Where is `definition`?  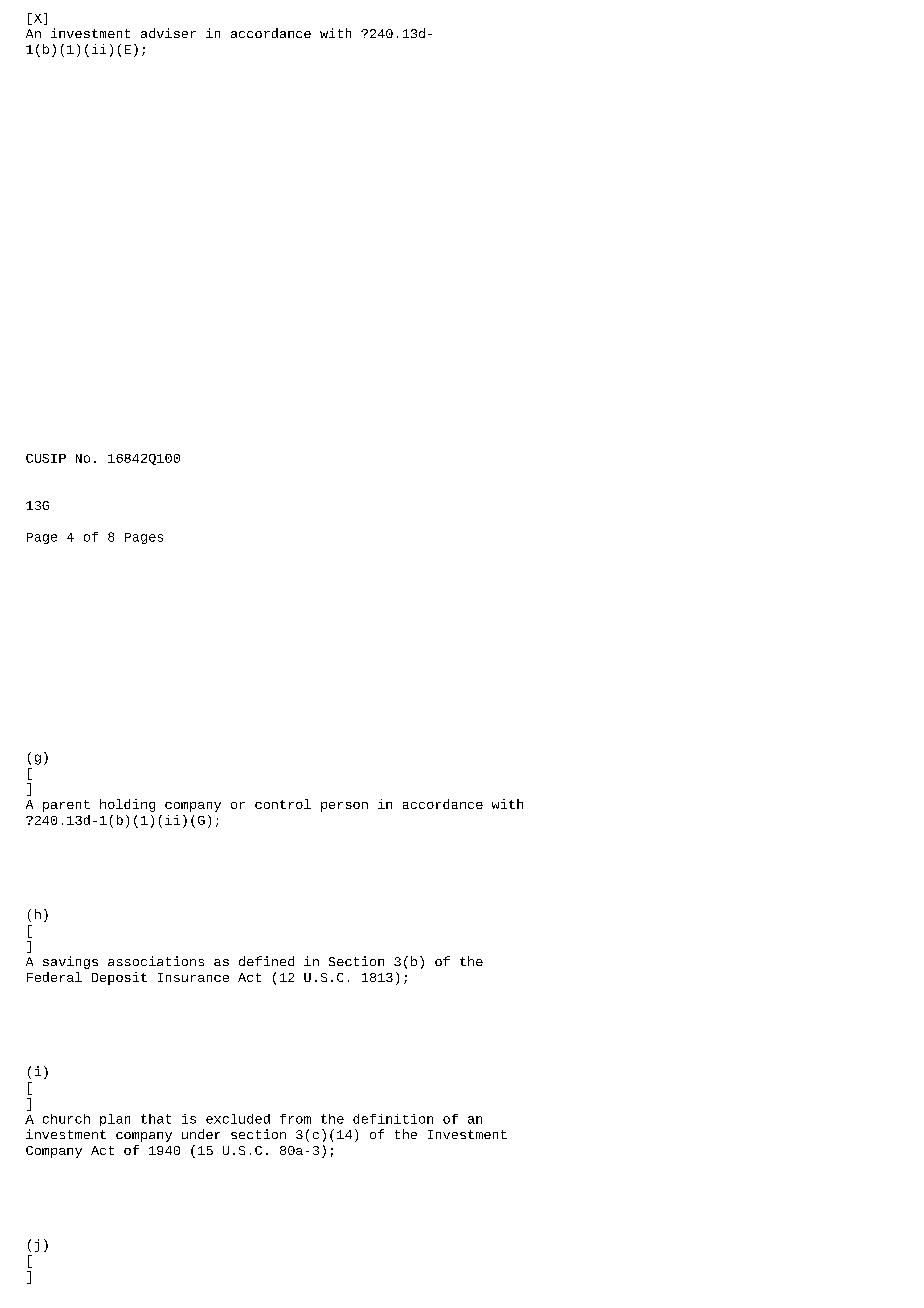 definition is located at coordinates (393, 1119).
